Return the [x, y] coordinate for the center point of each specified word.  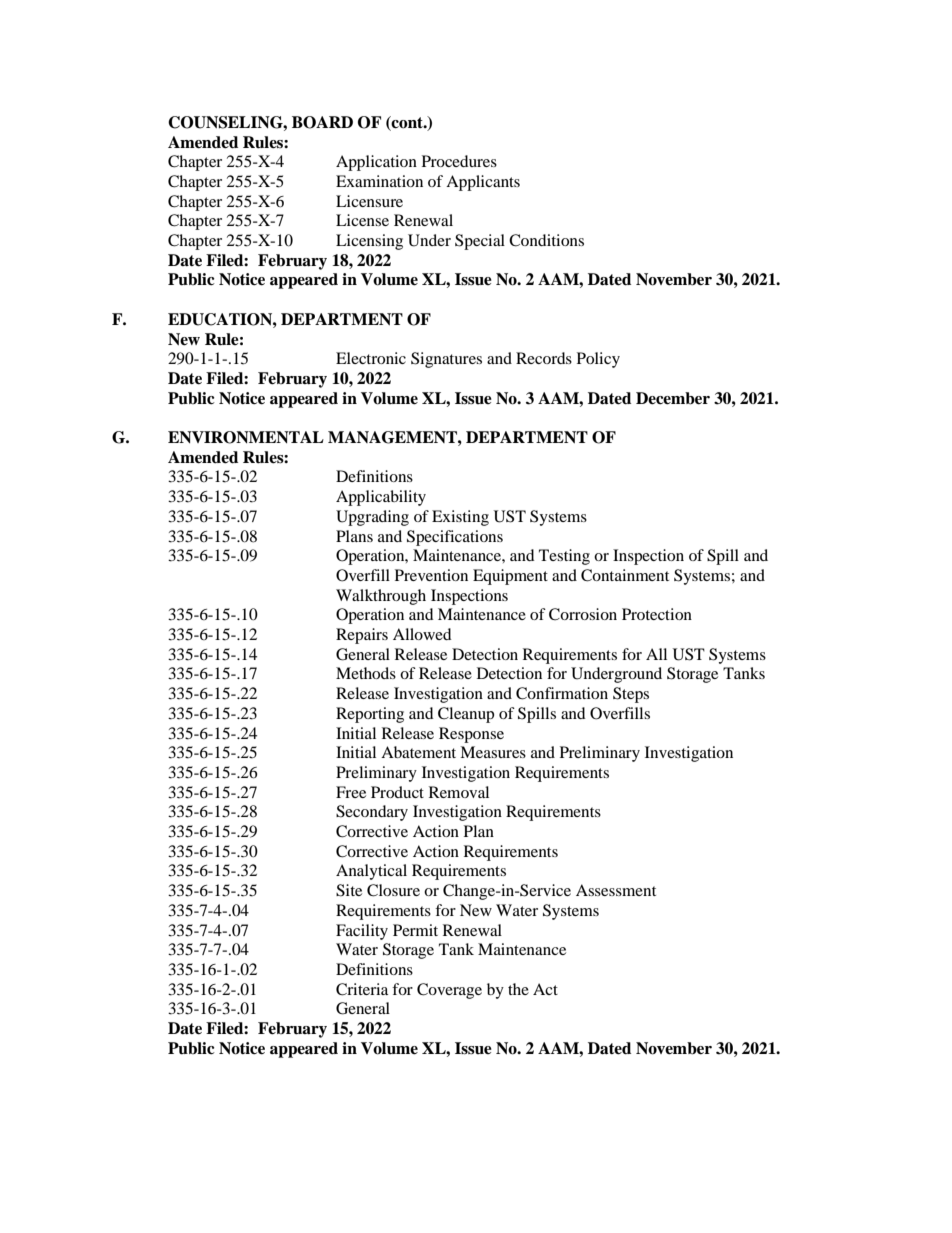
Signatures [446, 360]
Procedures [459, 161]
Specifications [455, 538]
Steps [631, 695]
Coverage [449, 991]
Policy [598, 360]
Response [471, 735]
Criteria [362, 989]
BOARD [322, 122]
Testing [564, 557]
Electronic [371, 358]
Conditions [546, 240]
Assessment [616, 890]
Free [351, 792]
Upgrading [372, 518]
